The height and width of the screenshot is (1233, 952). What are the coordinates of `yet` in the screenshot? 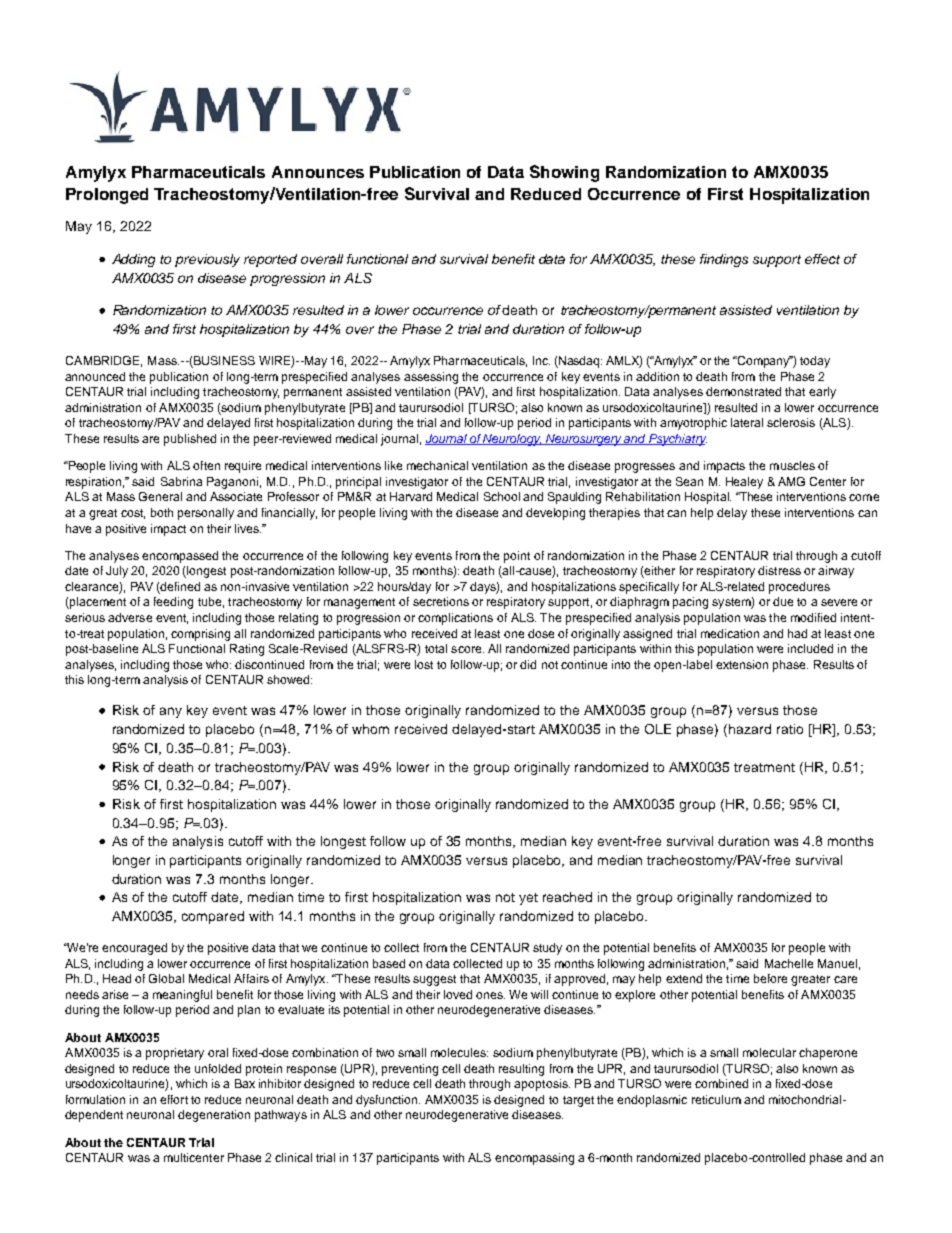 It's located at (528, 899).
